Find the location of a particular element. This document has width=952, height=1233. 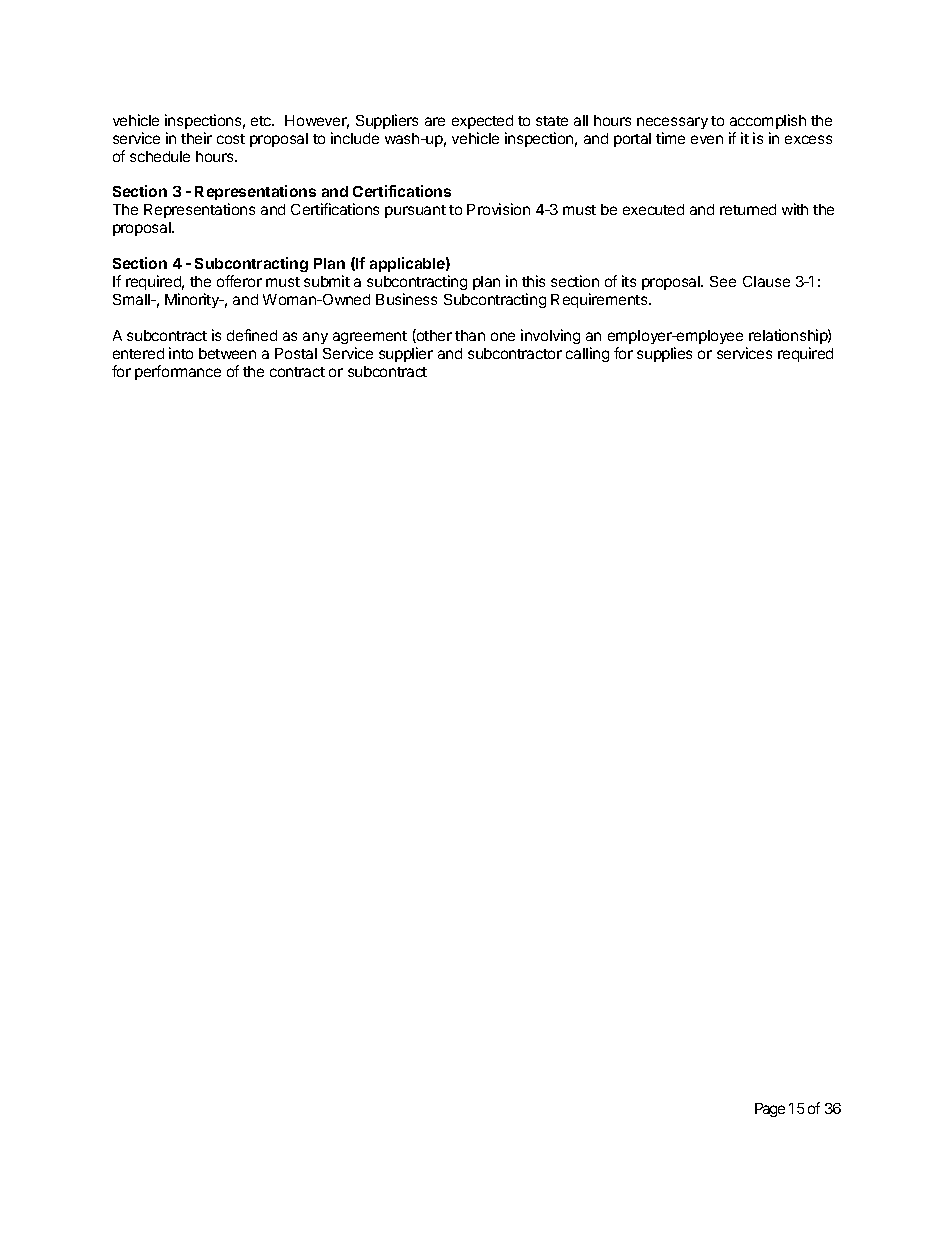

expected is located at coordinates (482, 122).
